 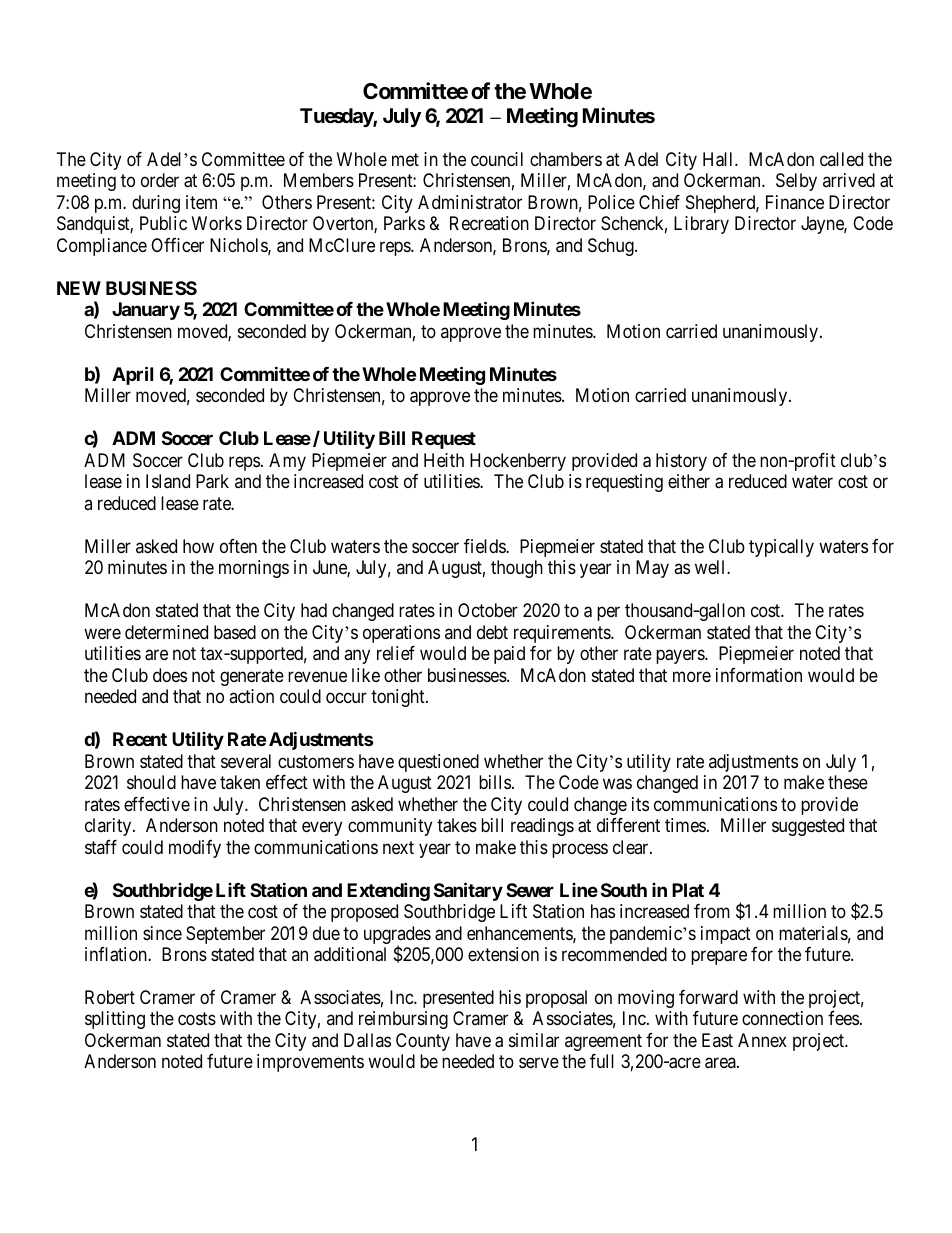 What do you see at coordinates (848, 782) in the screenshot?
I see `these` at bounding box center [848, 782].
